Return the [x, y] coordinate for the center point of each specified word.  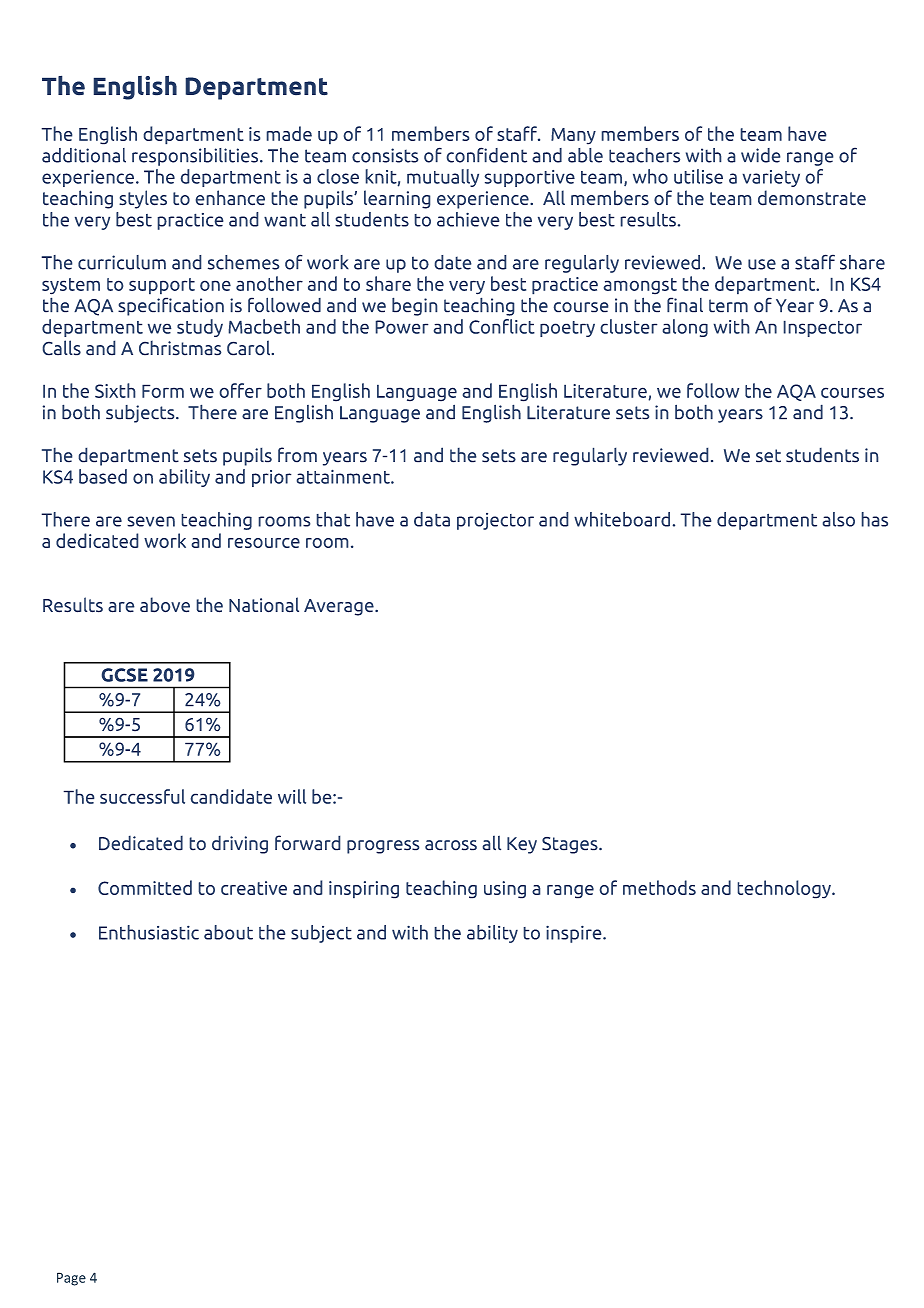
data [432, 519]
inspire [575, 934]
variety [771, 178]
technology [785, 889]
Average [340, 607]
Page [71, 1279]
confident [486, 155]
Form [163, 391]
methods [659, 887]
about [228, 932]
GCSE [124, 675]
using [505, 890]
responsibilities [196, 157]
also [838, 519]
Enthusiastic [149, 932]
